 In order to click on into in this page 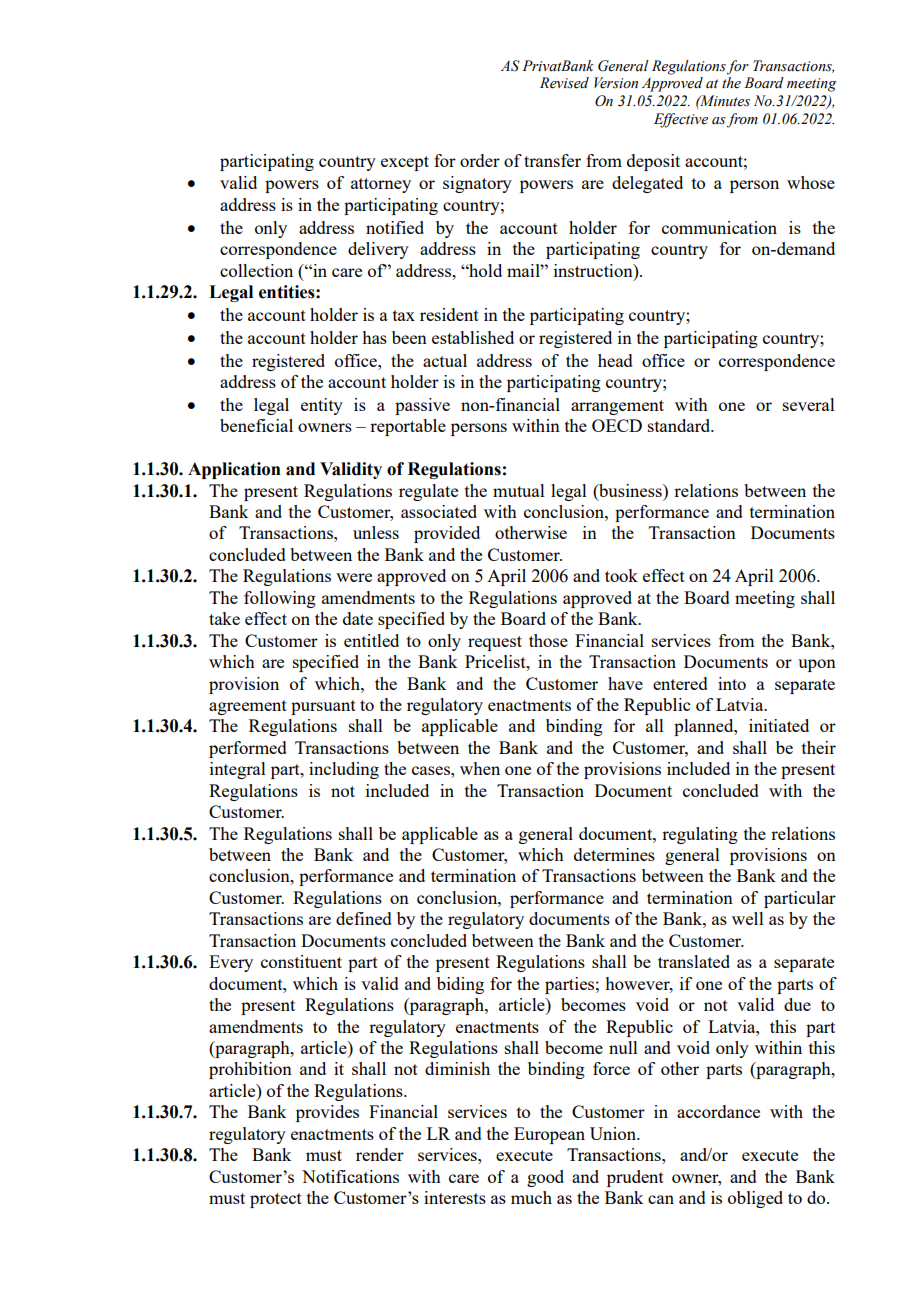, I will do `click(732, 683)`.
